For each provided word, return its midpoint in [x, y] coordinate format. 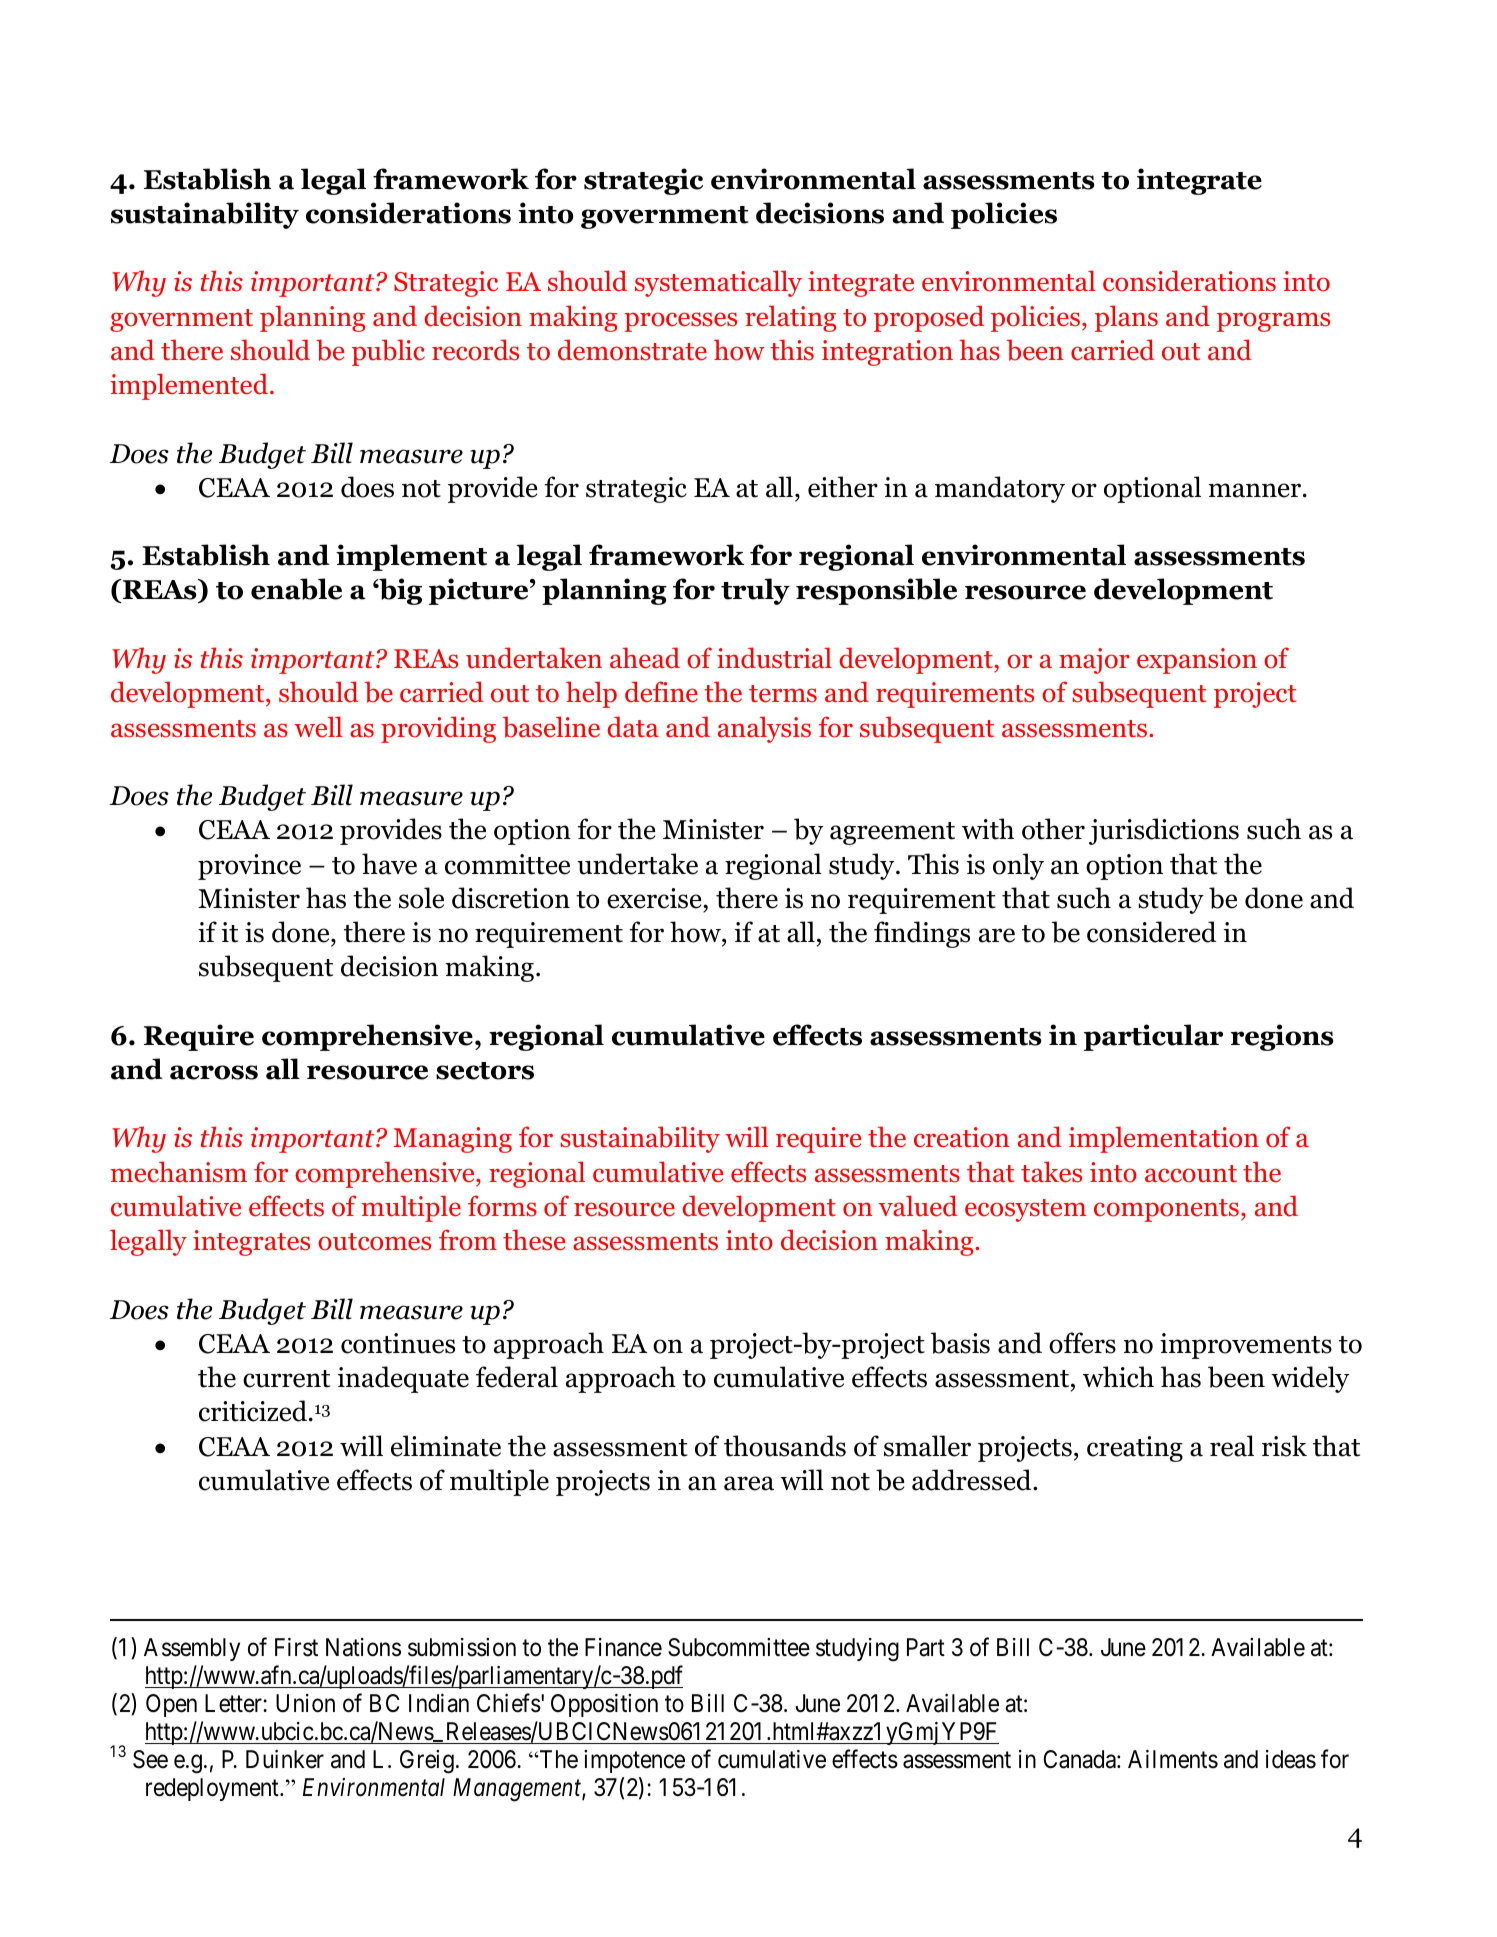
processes [681, 322]
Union [305, 1703]
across [214, 1072]
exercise [655, 898]
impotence [634, 1761]
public [388, 352]
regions [1282, 1037]
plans [1126, 318]
